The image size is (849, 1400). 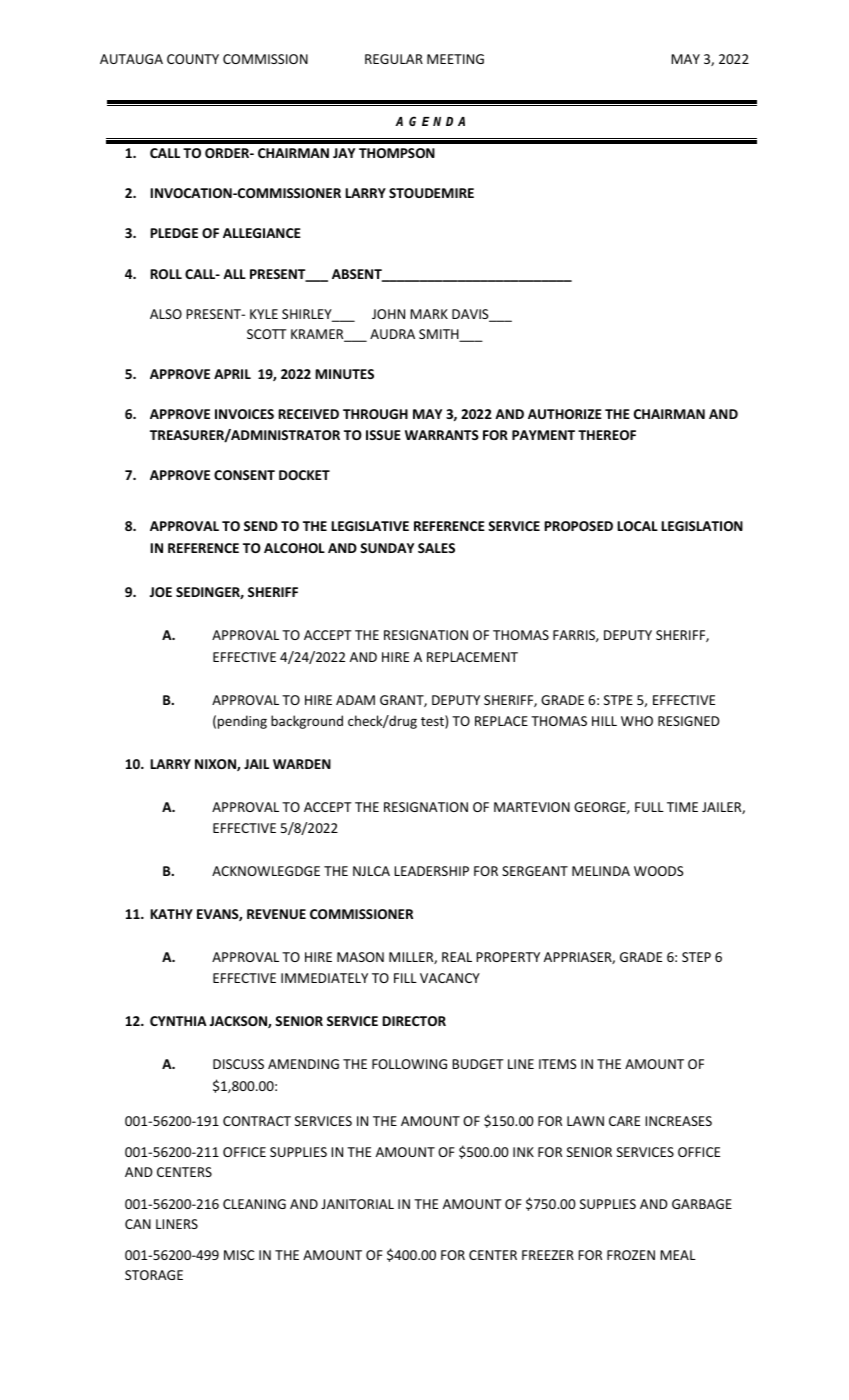 I want to click on WOODS, so click(x=658, y=871).
